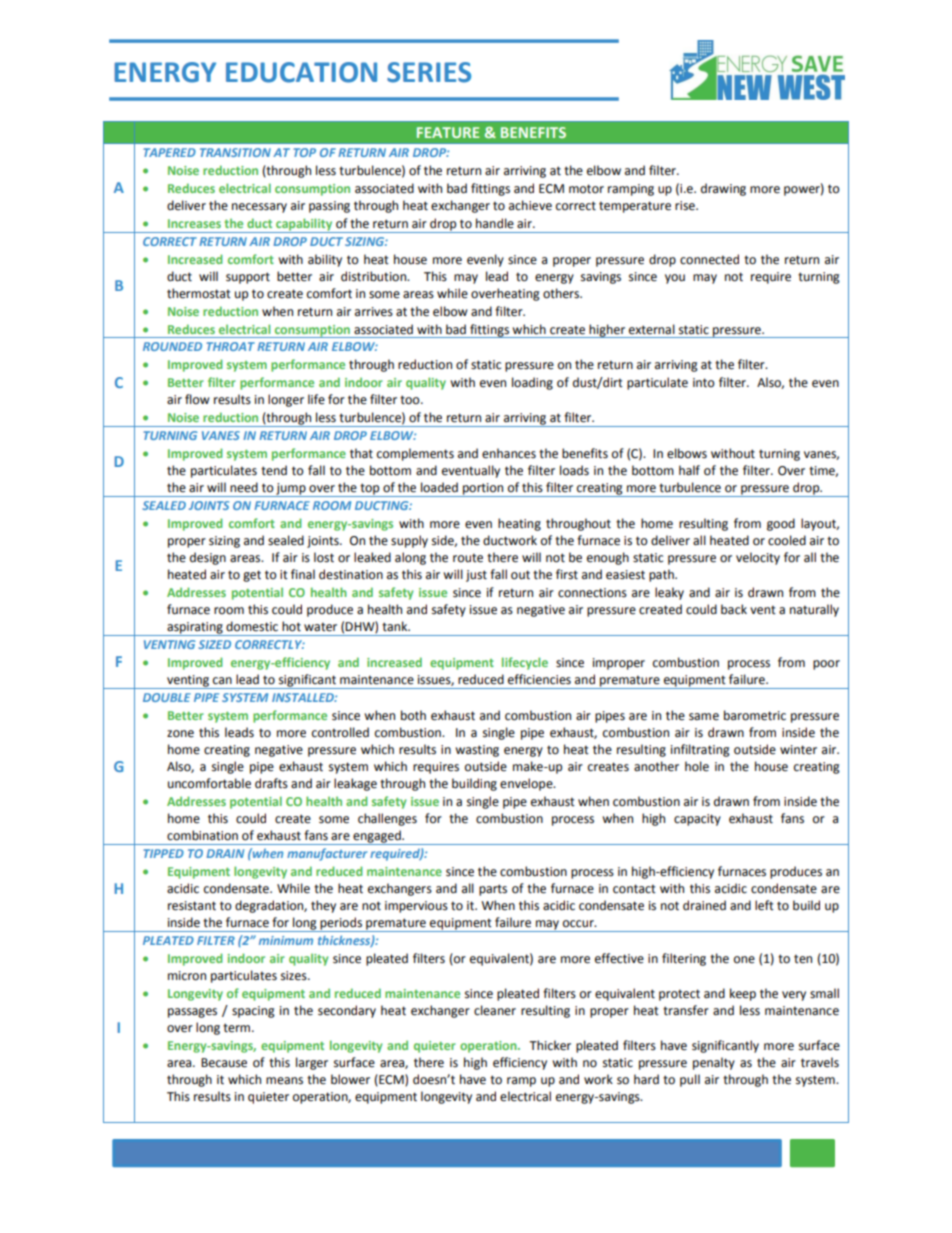 The width and height of the screenshot is (952, 1233). I want to click on drawing, so click(723, 189).
